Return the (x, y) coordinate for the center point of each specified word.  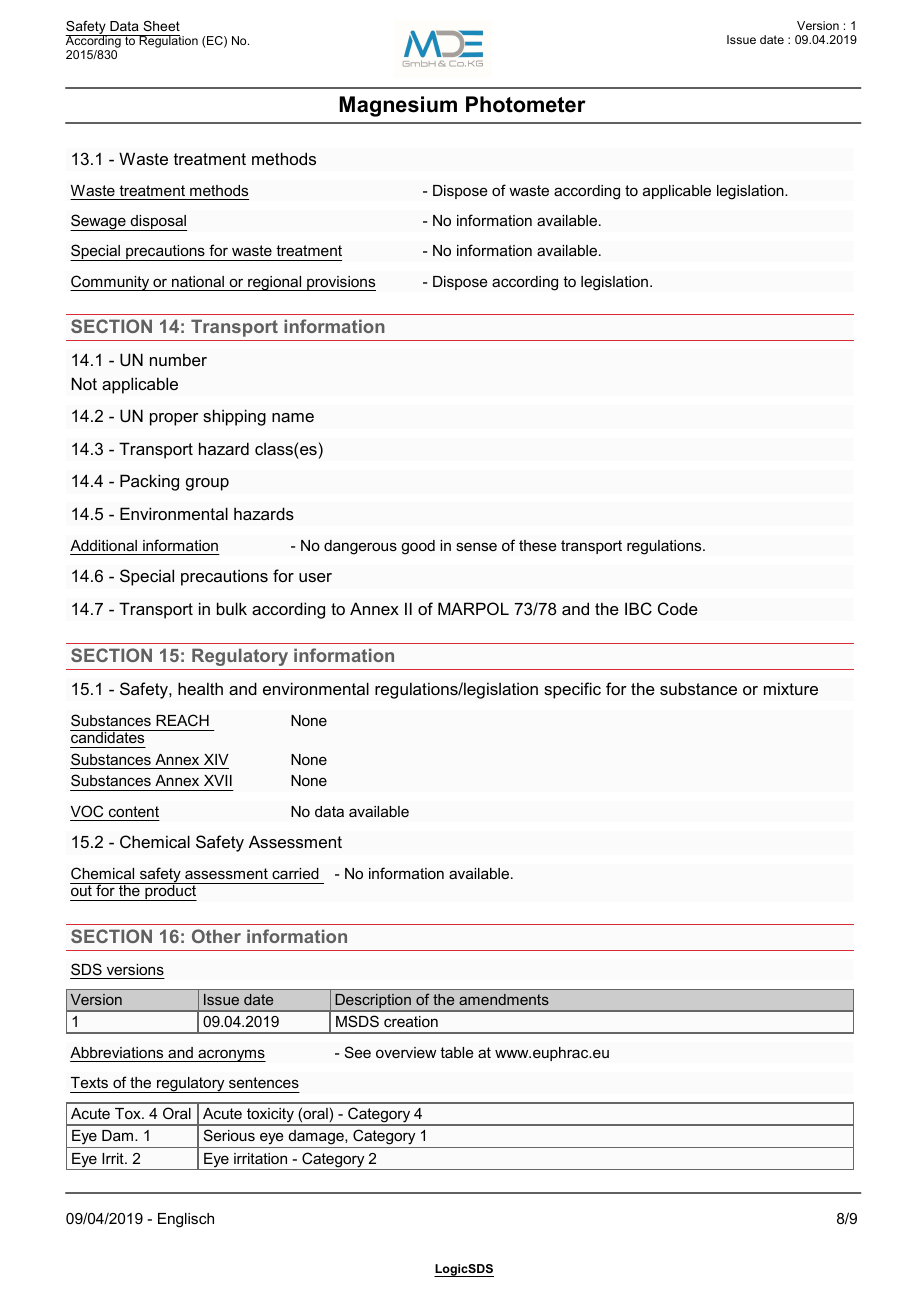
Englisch (186, 1220)
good (418, 547)
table (457, 1052)
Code (678, 608)
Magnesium (398, 106)
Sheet (161, 26)
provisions (340, 283)
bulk (232, 608)
